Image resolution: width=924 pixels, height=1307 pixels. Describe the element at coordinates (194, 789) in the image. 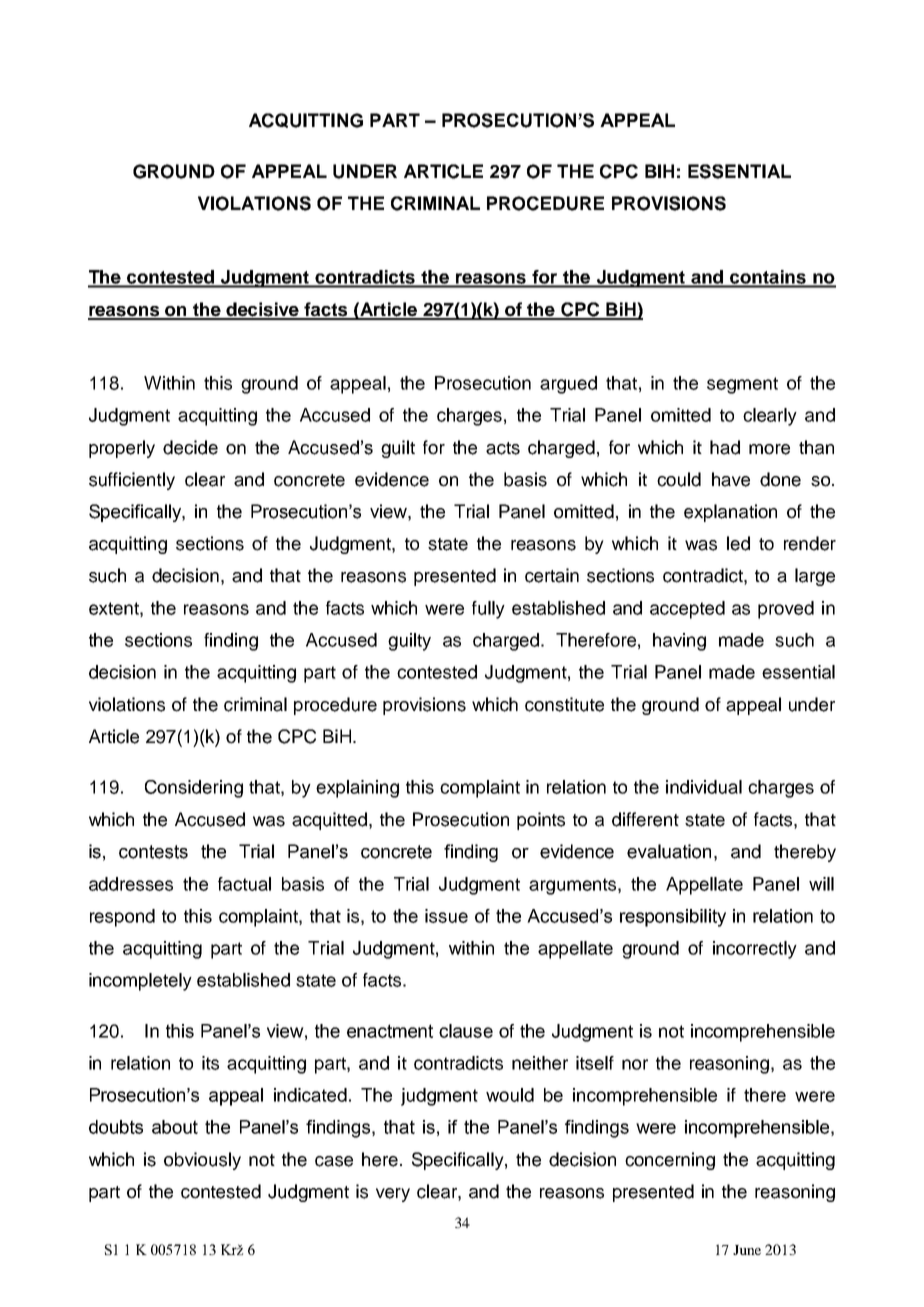

I see `Considering` at that location.
